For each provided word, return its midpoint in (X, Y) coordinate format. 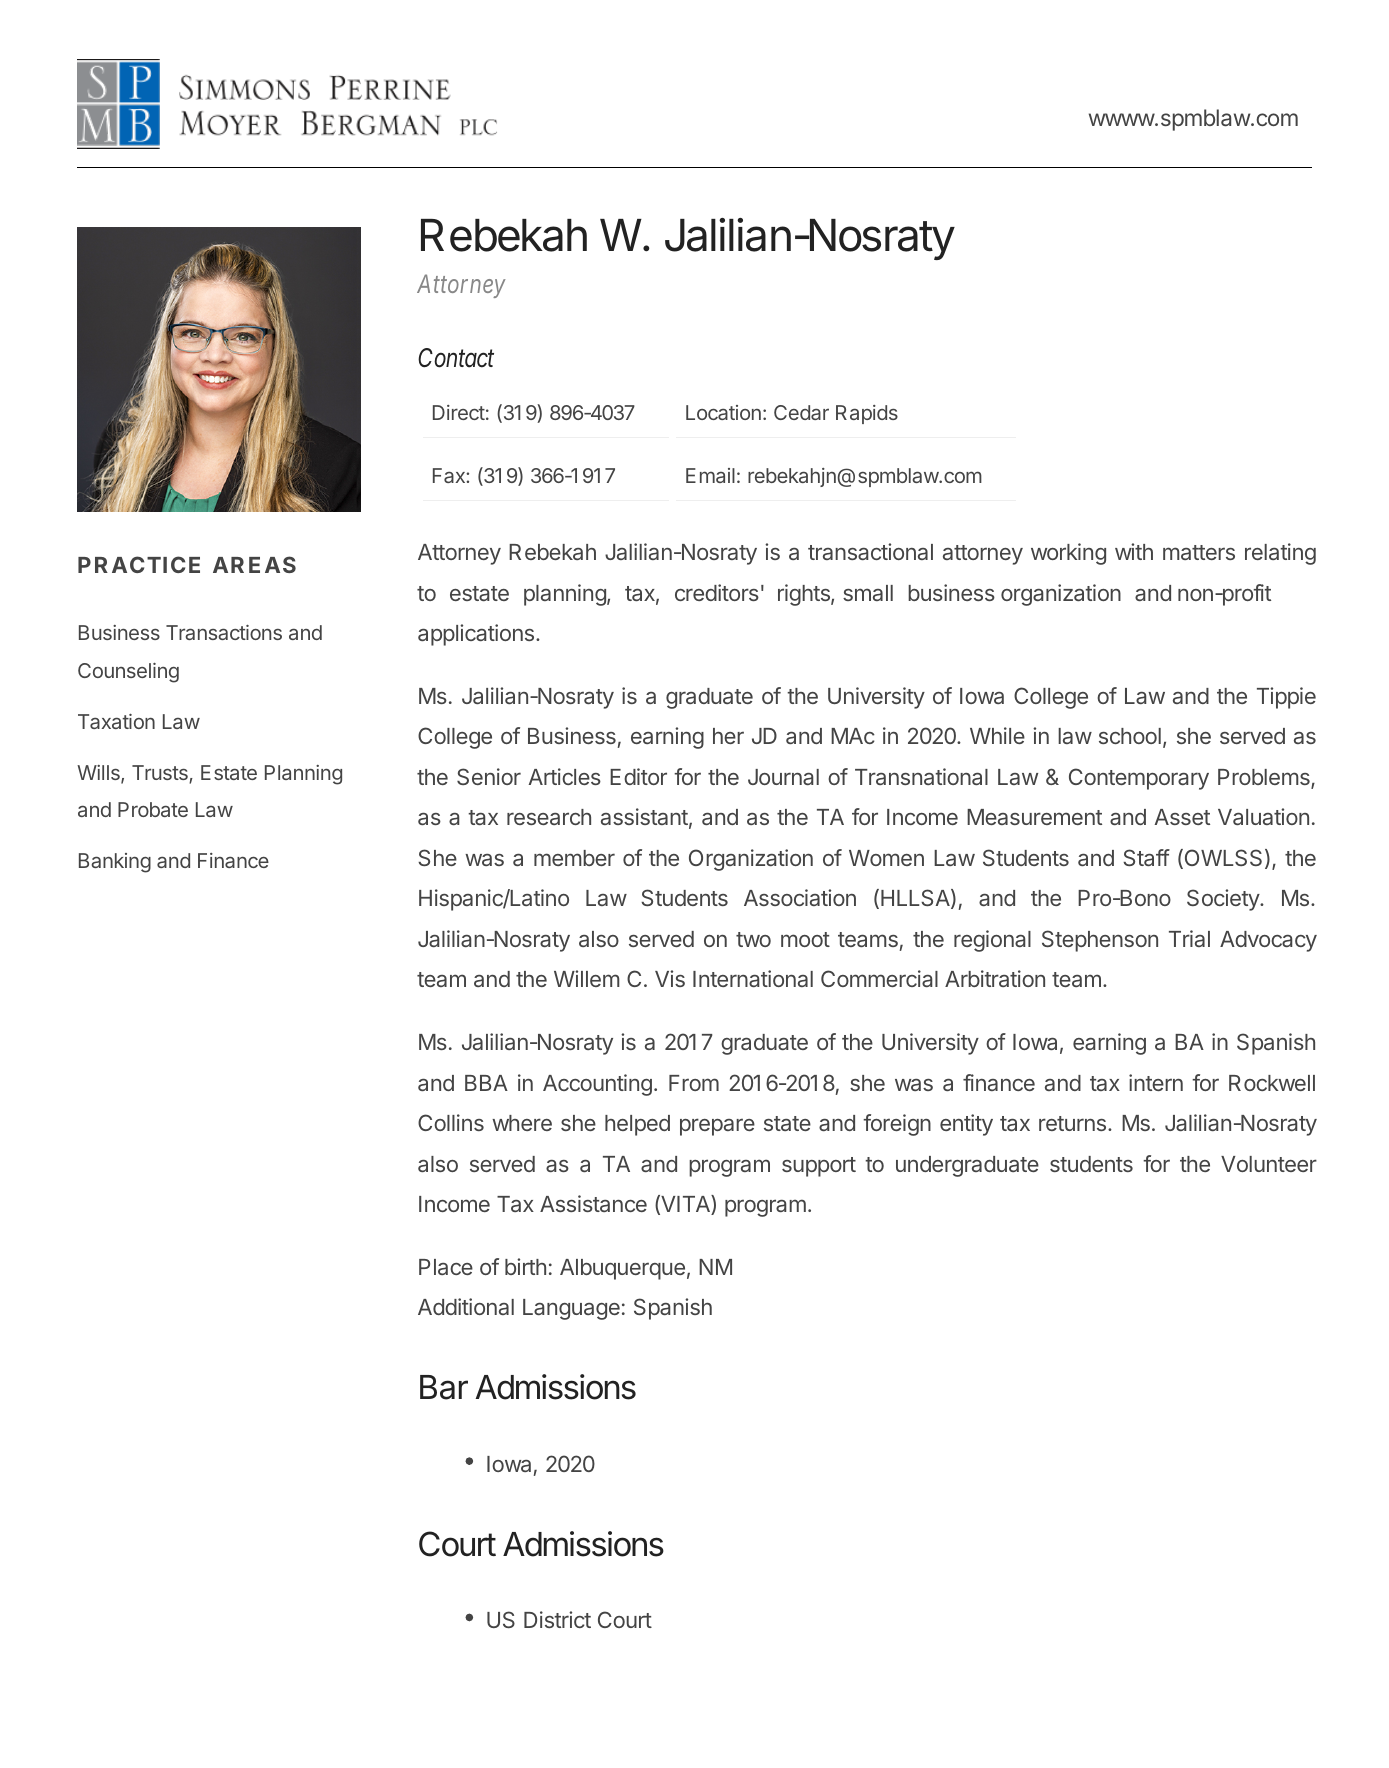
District (557, 1619)
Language (571, 1309)
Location (723, 412)
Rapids (867, 414)
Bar (444, 1387)
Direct (459, 412)
